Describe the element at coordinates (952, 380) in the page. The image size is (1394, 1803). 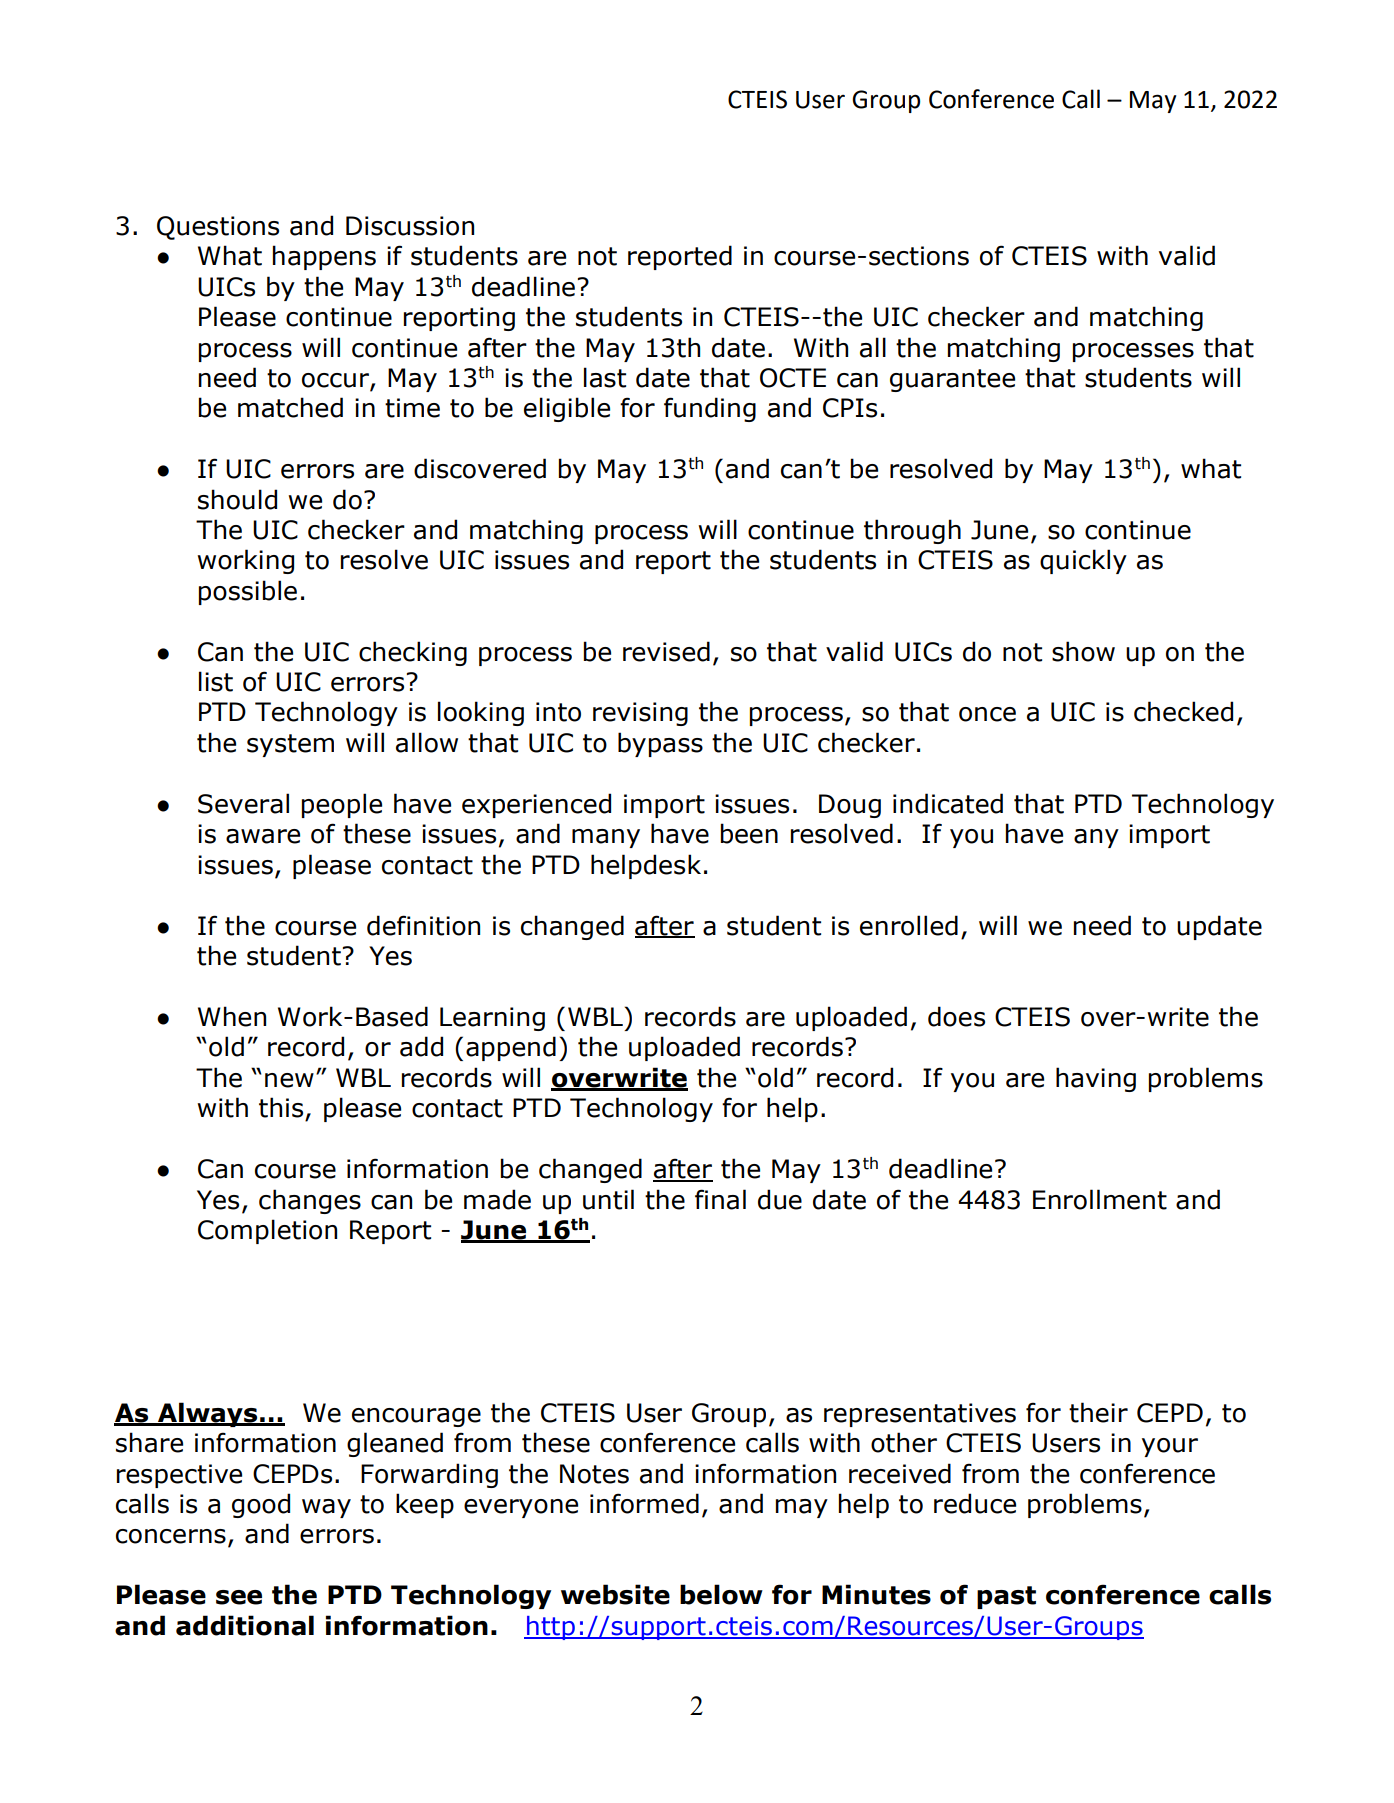
I see `guarantee` at that location.
